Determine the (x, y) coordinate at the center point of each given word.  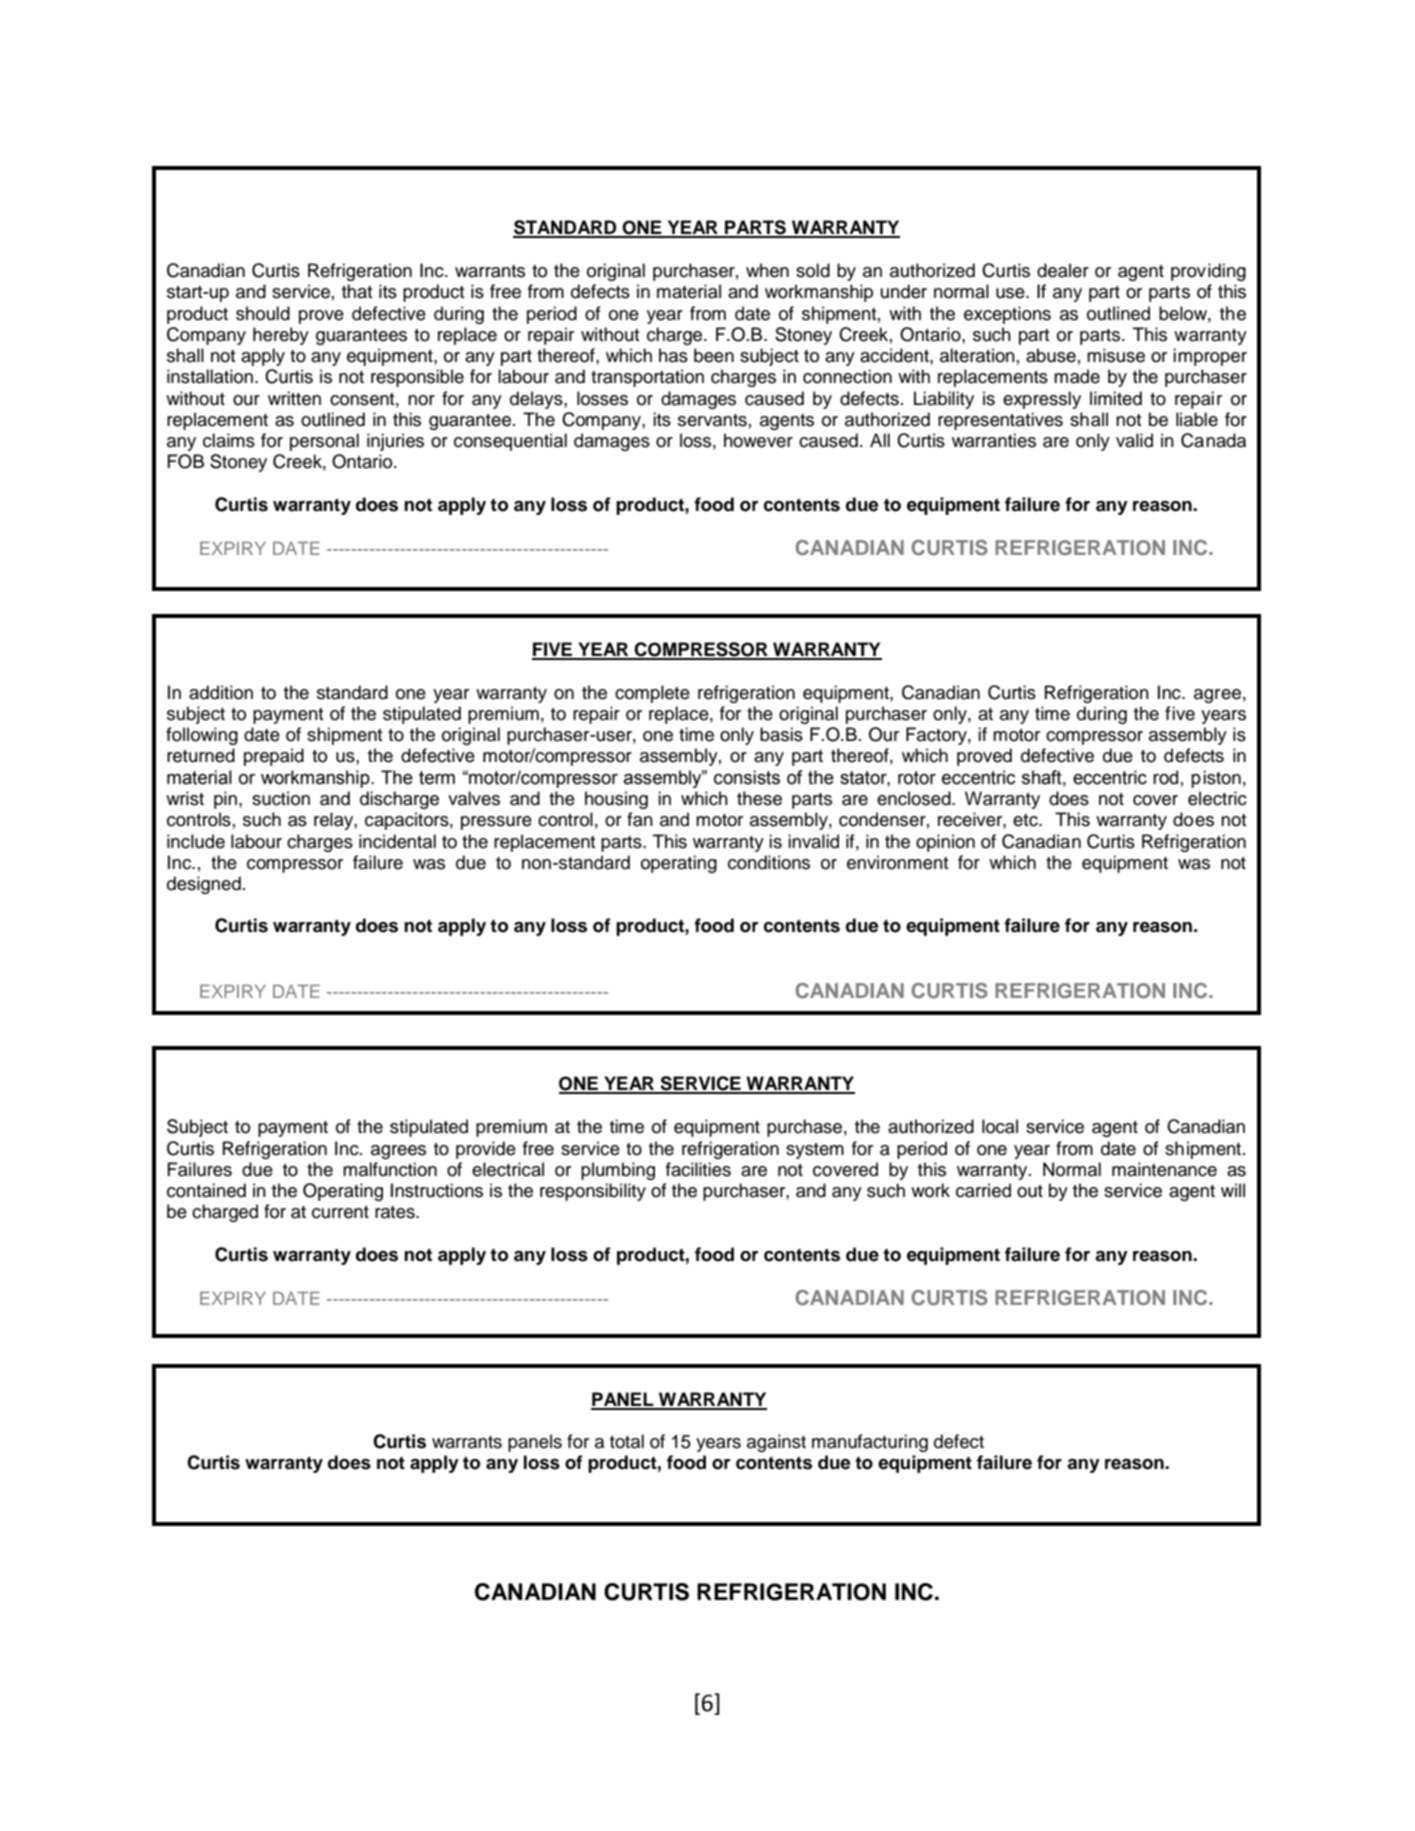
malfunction (390, 1169)
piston (1216, 779)
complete (652, 694)
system (815, 1151)
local (1000, 1126)
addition (221, 692)
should (263, 313)
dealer (1063, 270)
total (627, 1441)
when (767, 270)
